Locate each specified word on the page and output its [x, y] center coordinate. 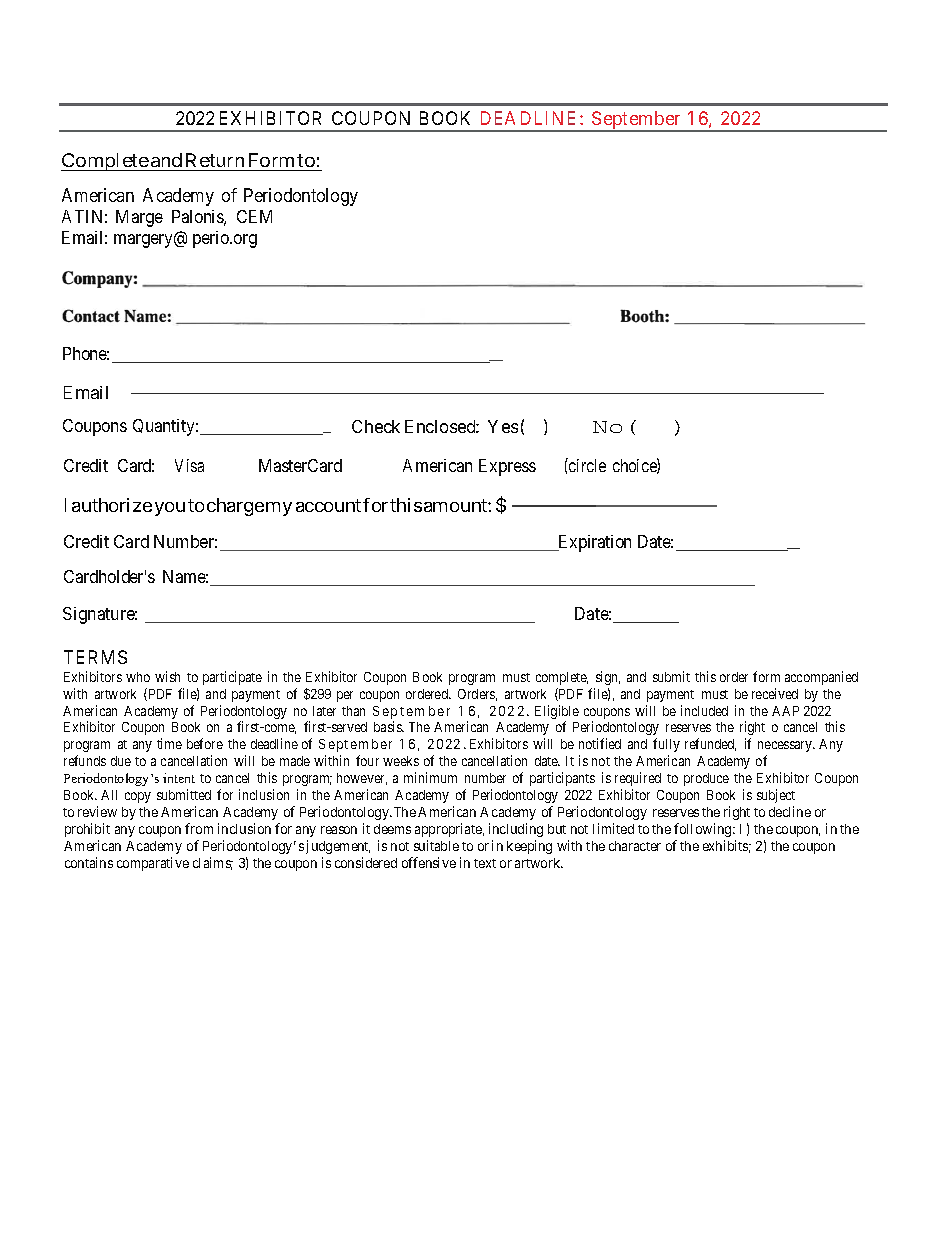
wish [167, 676]
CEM [254, 216]
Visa [189, 465]
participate [232, 678]
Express [507, 467]
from [199, 828]
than [353, 711]
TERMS [95, 657]
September [637, 121]
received [775, 693]
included [704, 710]
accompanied [821, 678]
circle [586, 465]
